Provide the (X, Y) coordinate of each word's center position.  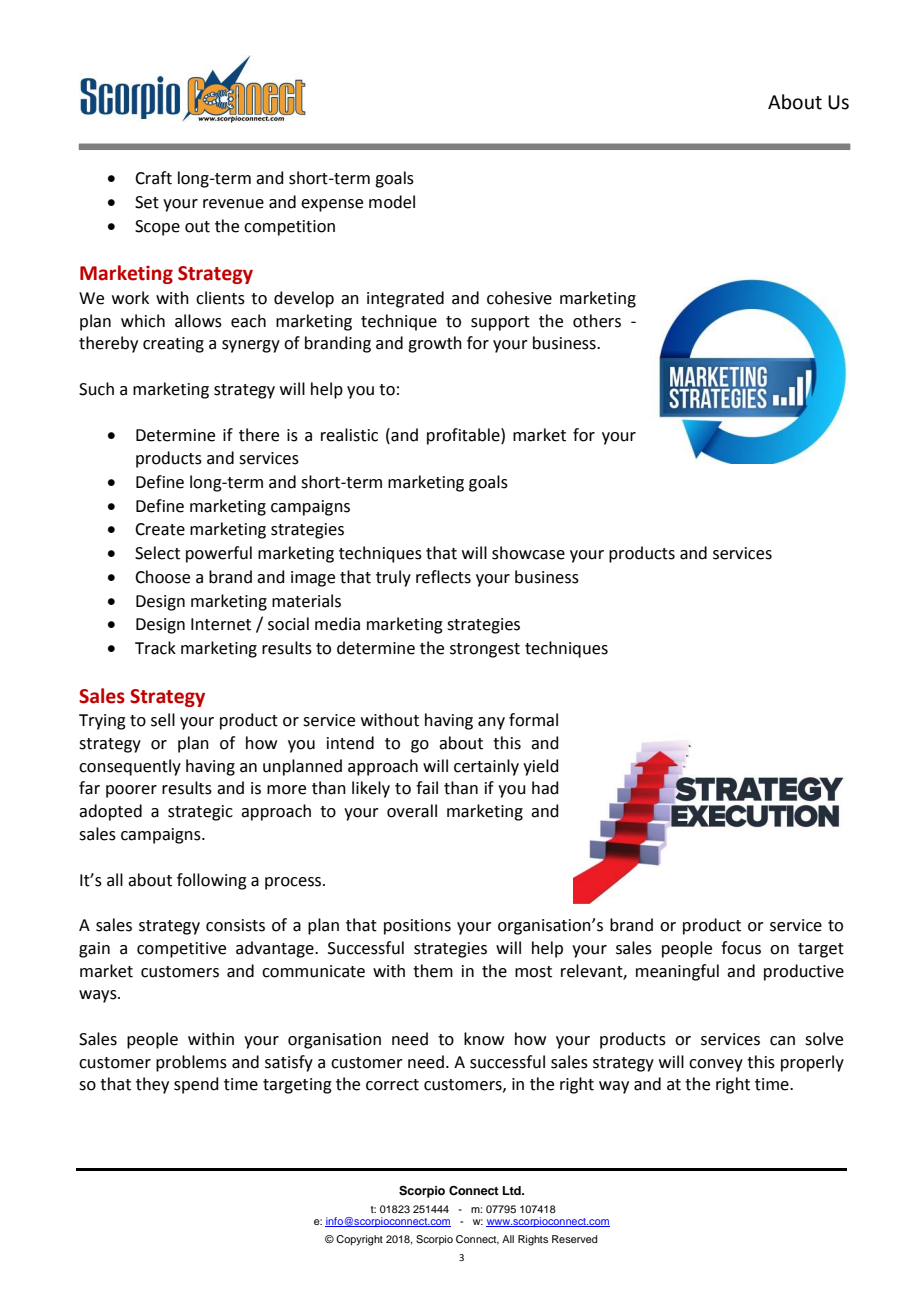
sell (163, 720)
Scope (157, 228)
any (491, 723)
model (392, 202)
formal (533, 720)
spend (196, 1085)
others (597, 321)
